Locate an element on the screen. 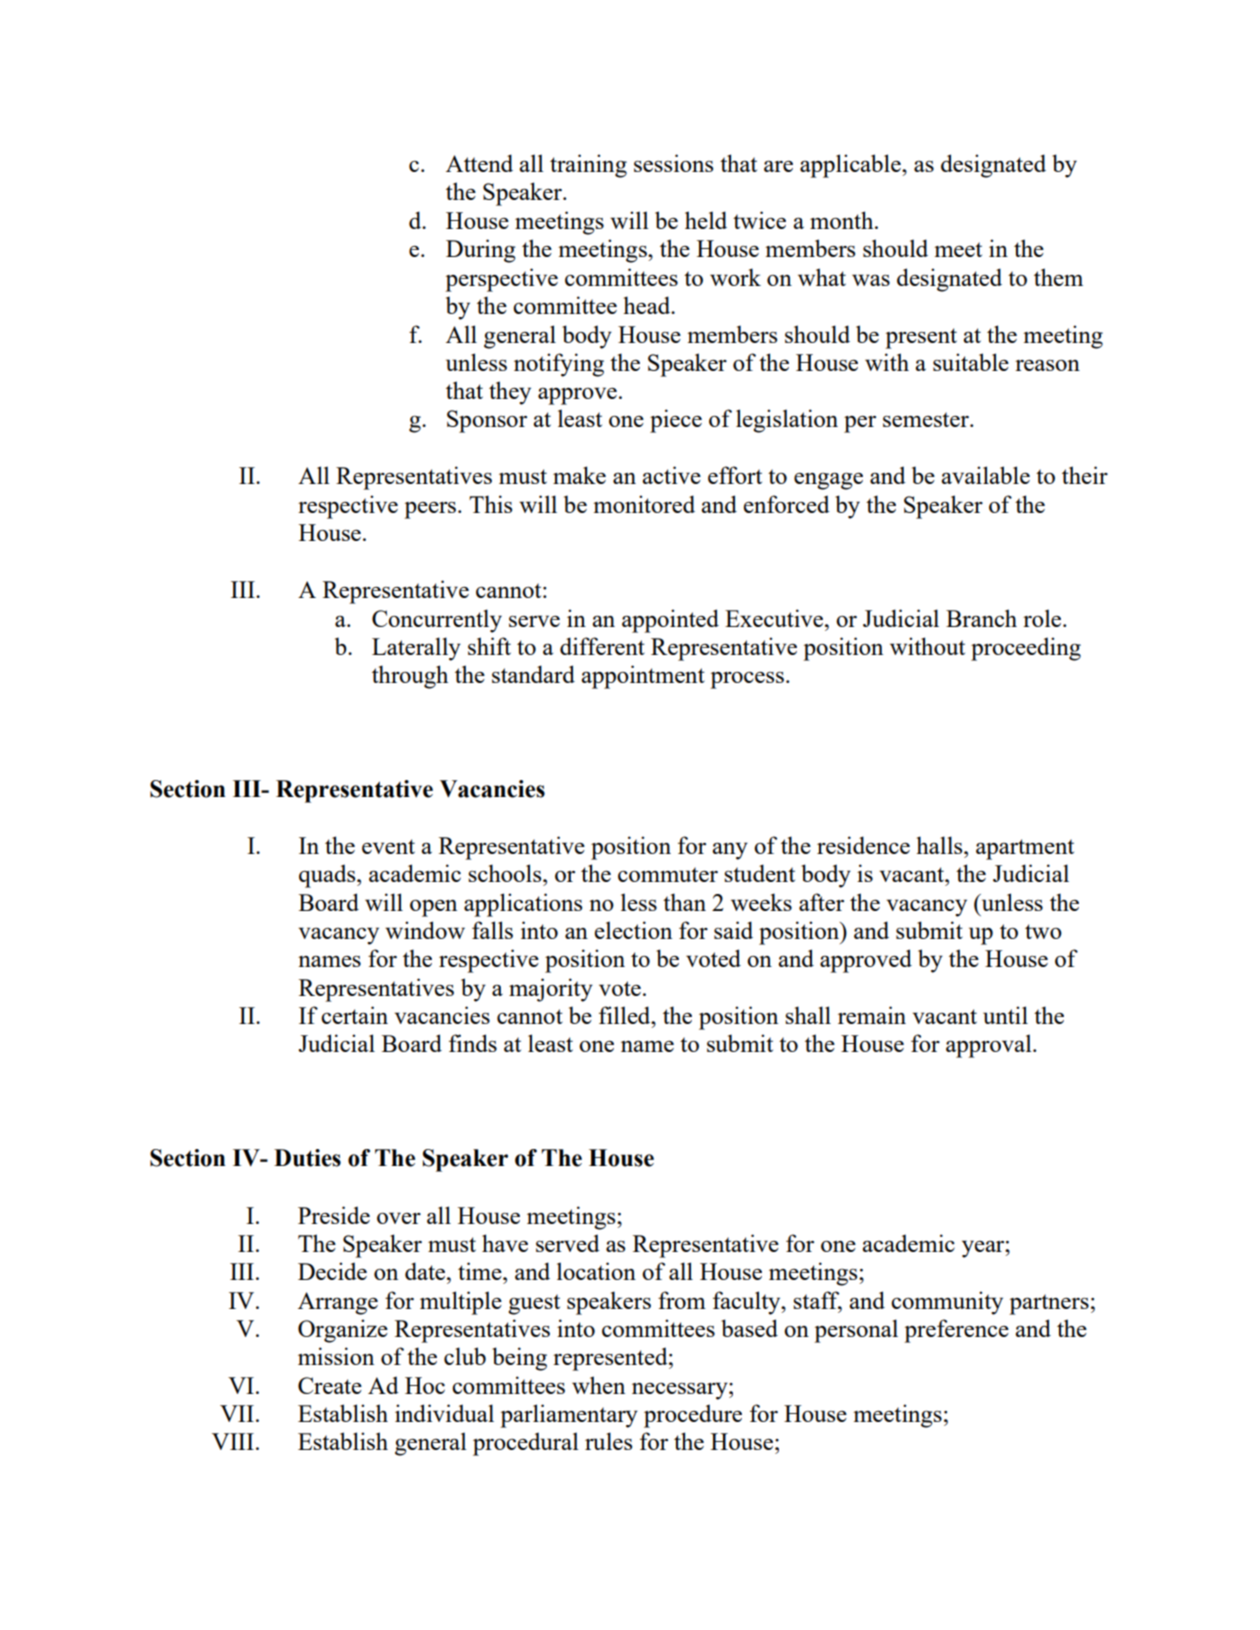 The image size is (1260, 1630). them is located at coordinates (1058, 277).
